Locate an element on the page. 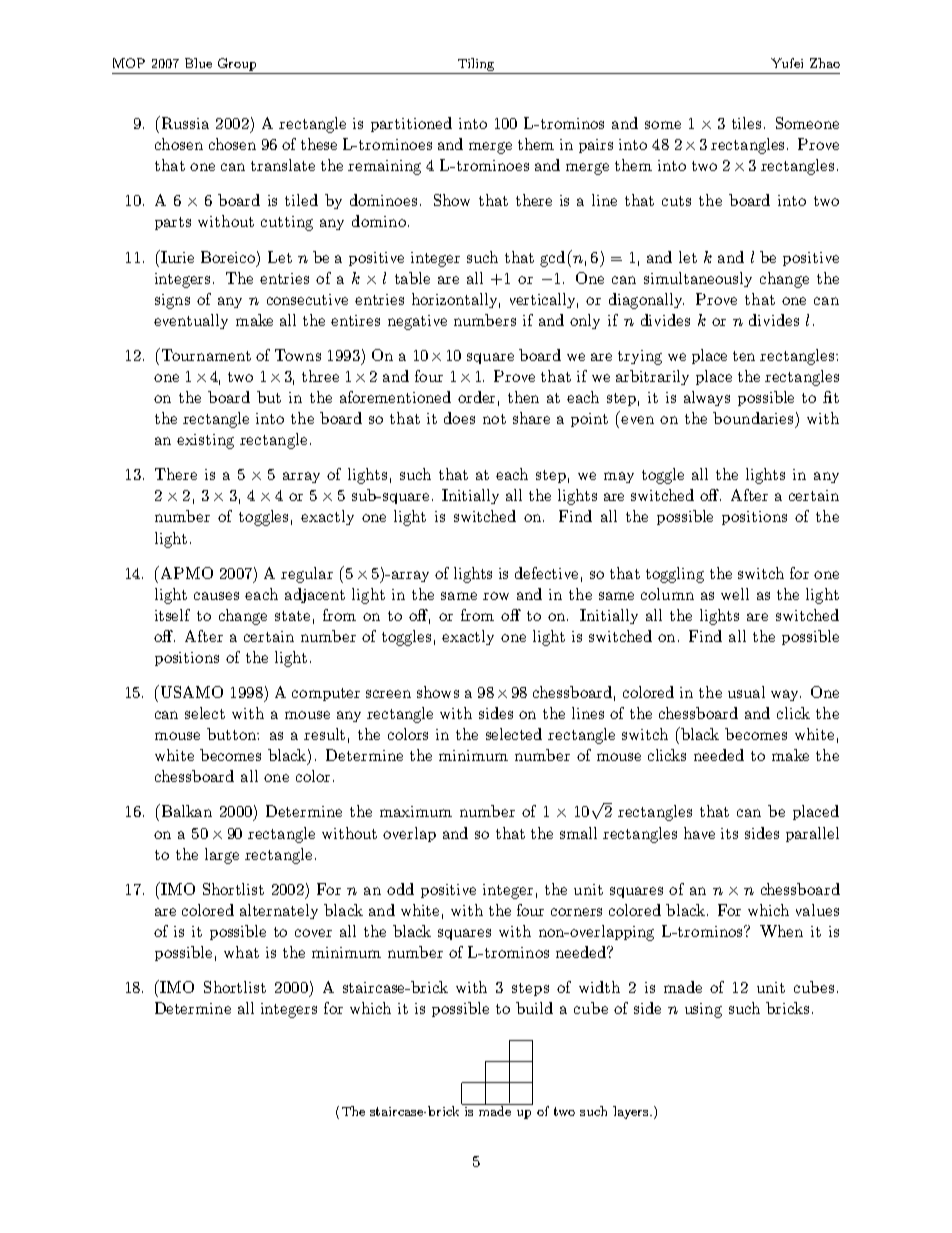 The height and width of the image is (1233, 952). Blue is located at coordinates (198, 63).
